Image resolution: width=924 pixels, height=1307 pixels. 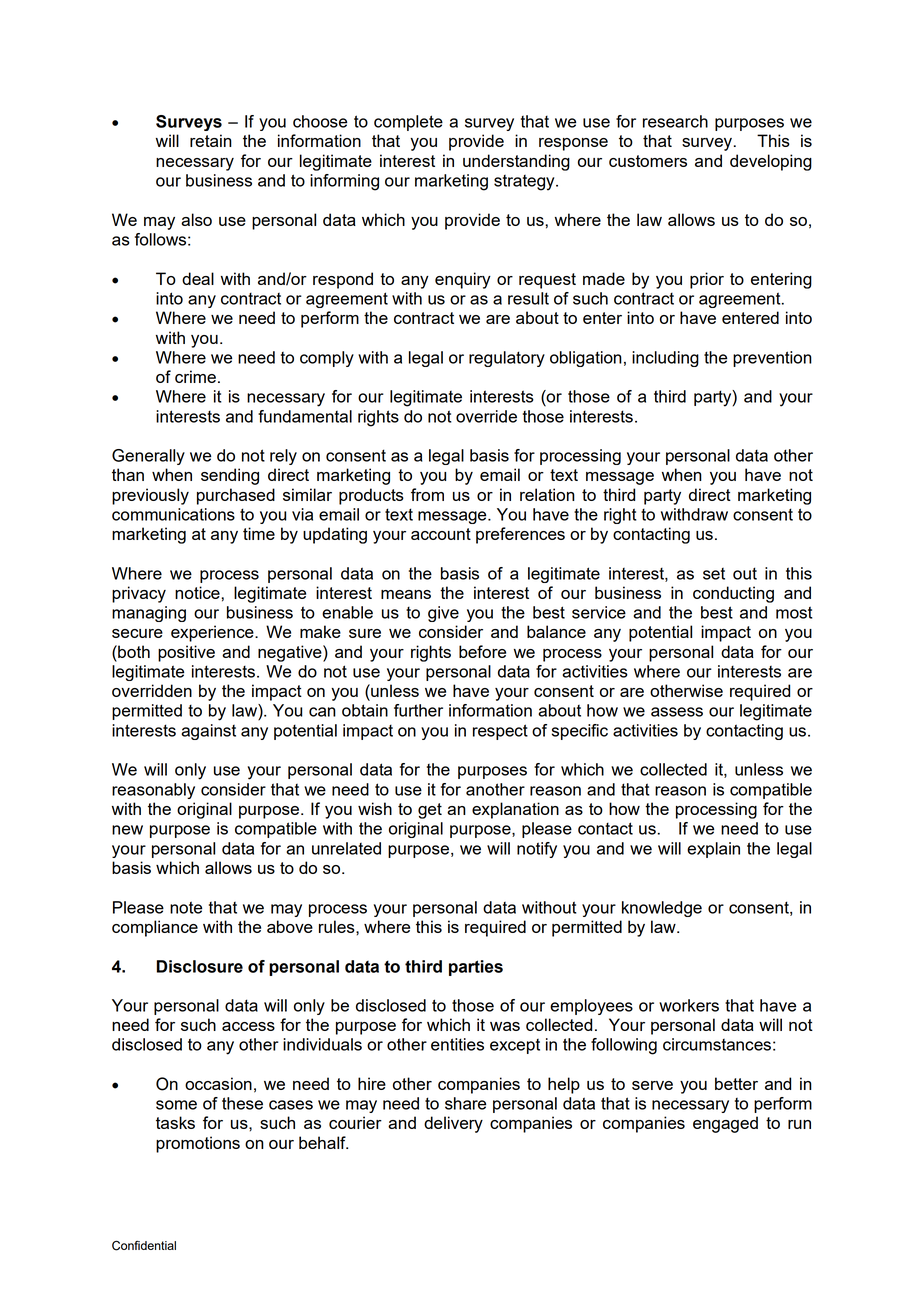 What do you see at coordinates (144, 1245) in the screenshot?
I see `Confidential` at bounding box center [144, 1245].
